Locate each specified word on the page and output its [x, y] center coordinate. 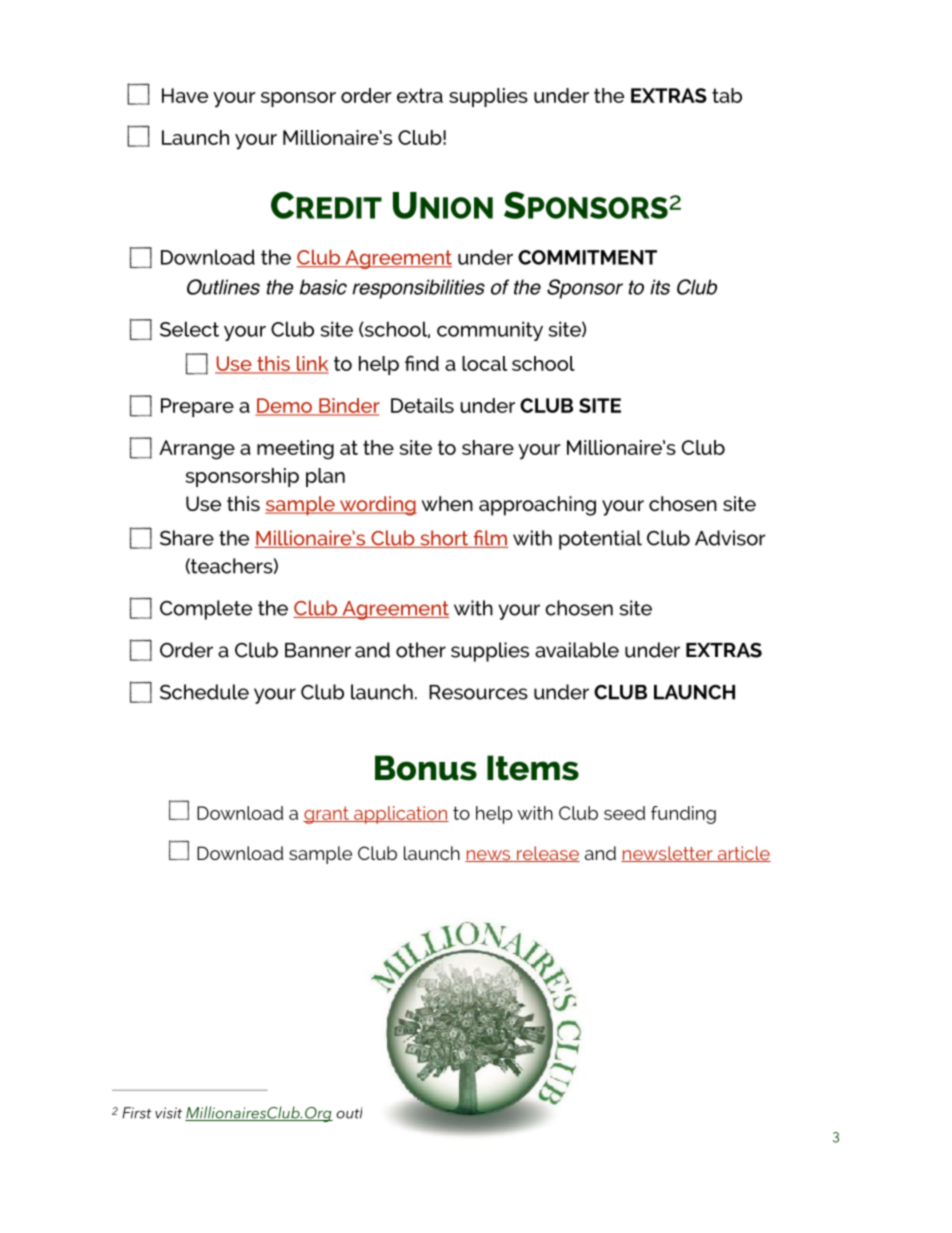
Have [185, 95]
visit [168, 1113]
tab [727, 95]
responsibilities [418, 289]
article [743, 854]
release [547, 854]
